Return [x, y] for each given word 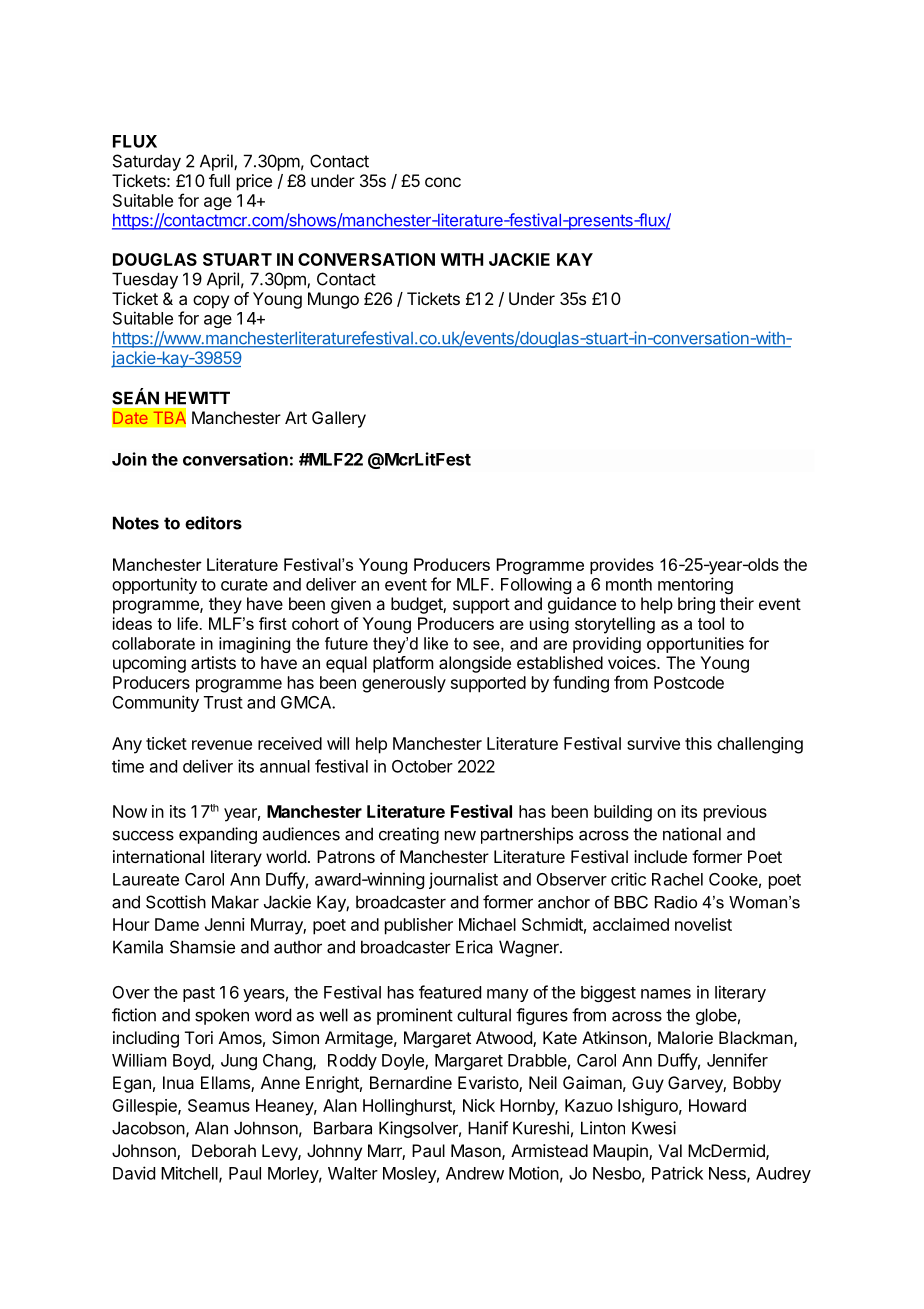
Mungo [333, 300]
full [219, 180]
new [460, 836]
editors [213, 523]
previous [735, 813]
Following [536, 585]
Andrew [475, 1173]
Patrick [677, 1173]
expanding [218, 835]
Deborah [224, 1150]
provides [622, 566]
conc [443, 182]
